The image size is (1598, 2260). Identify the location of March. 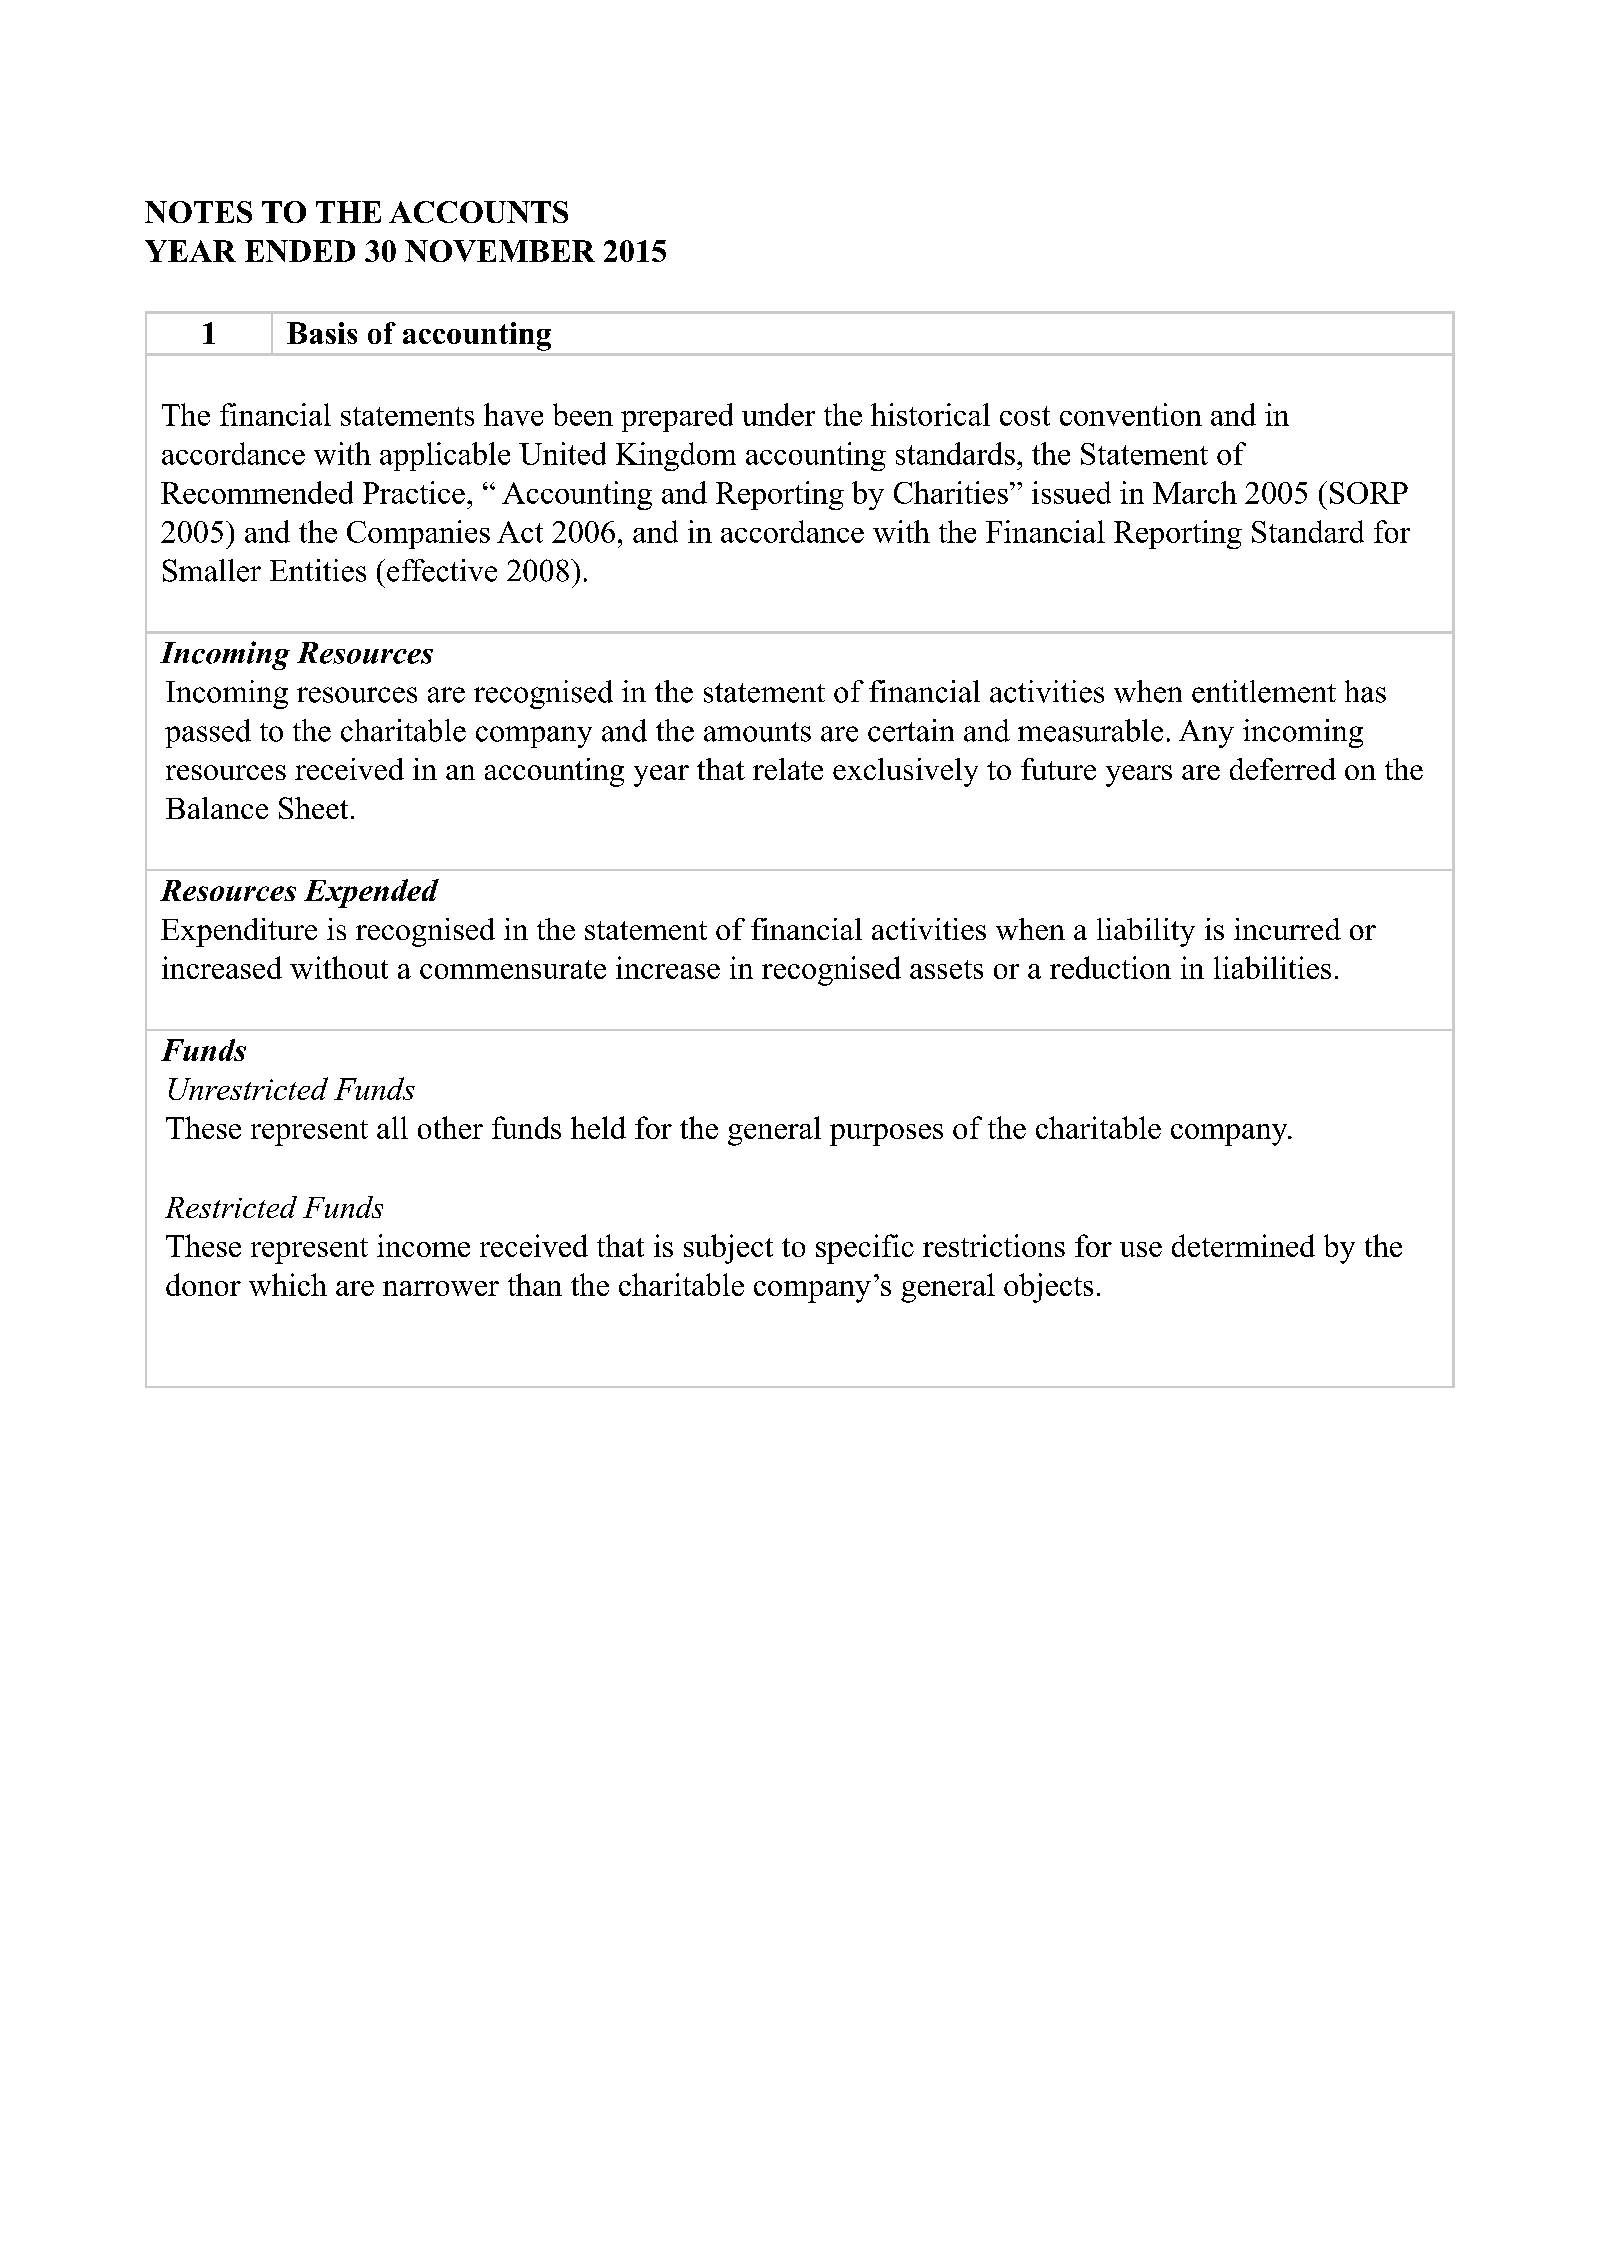
(1195, 492).
